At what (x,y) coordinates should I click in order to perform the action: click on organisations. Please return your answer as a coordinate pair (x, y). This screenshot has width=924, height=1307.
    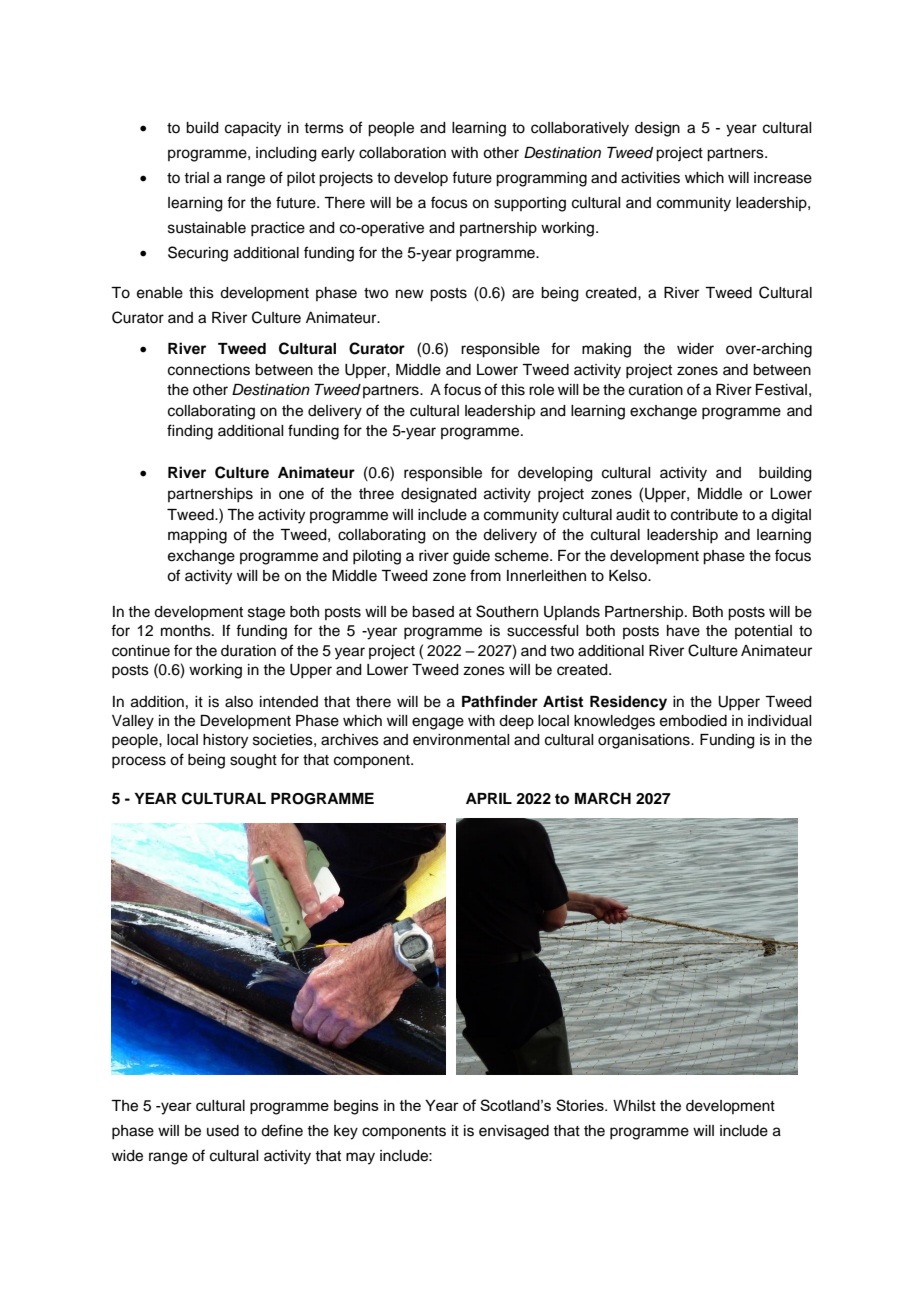
    Looking at the image, I should click on (645, 741).
